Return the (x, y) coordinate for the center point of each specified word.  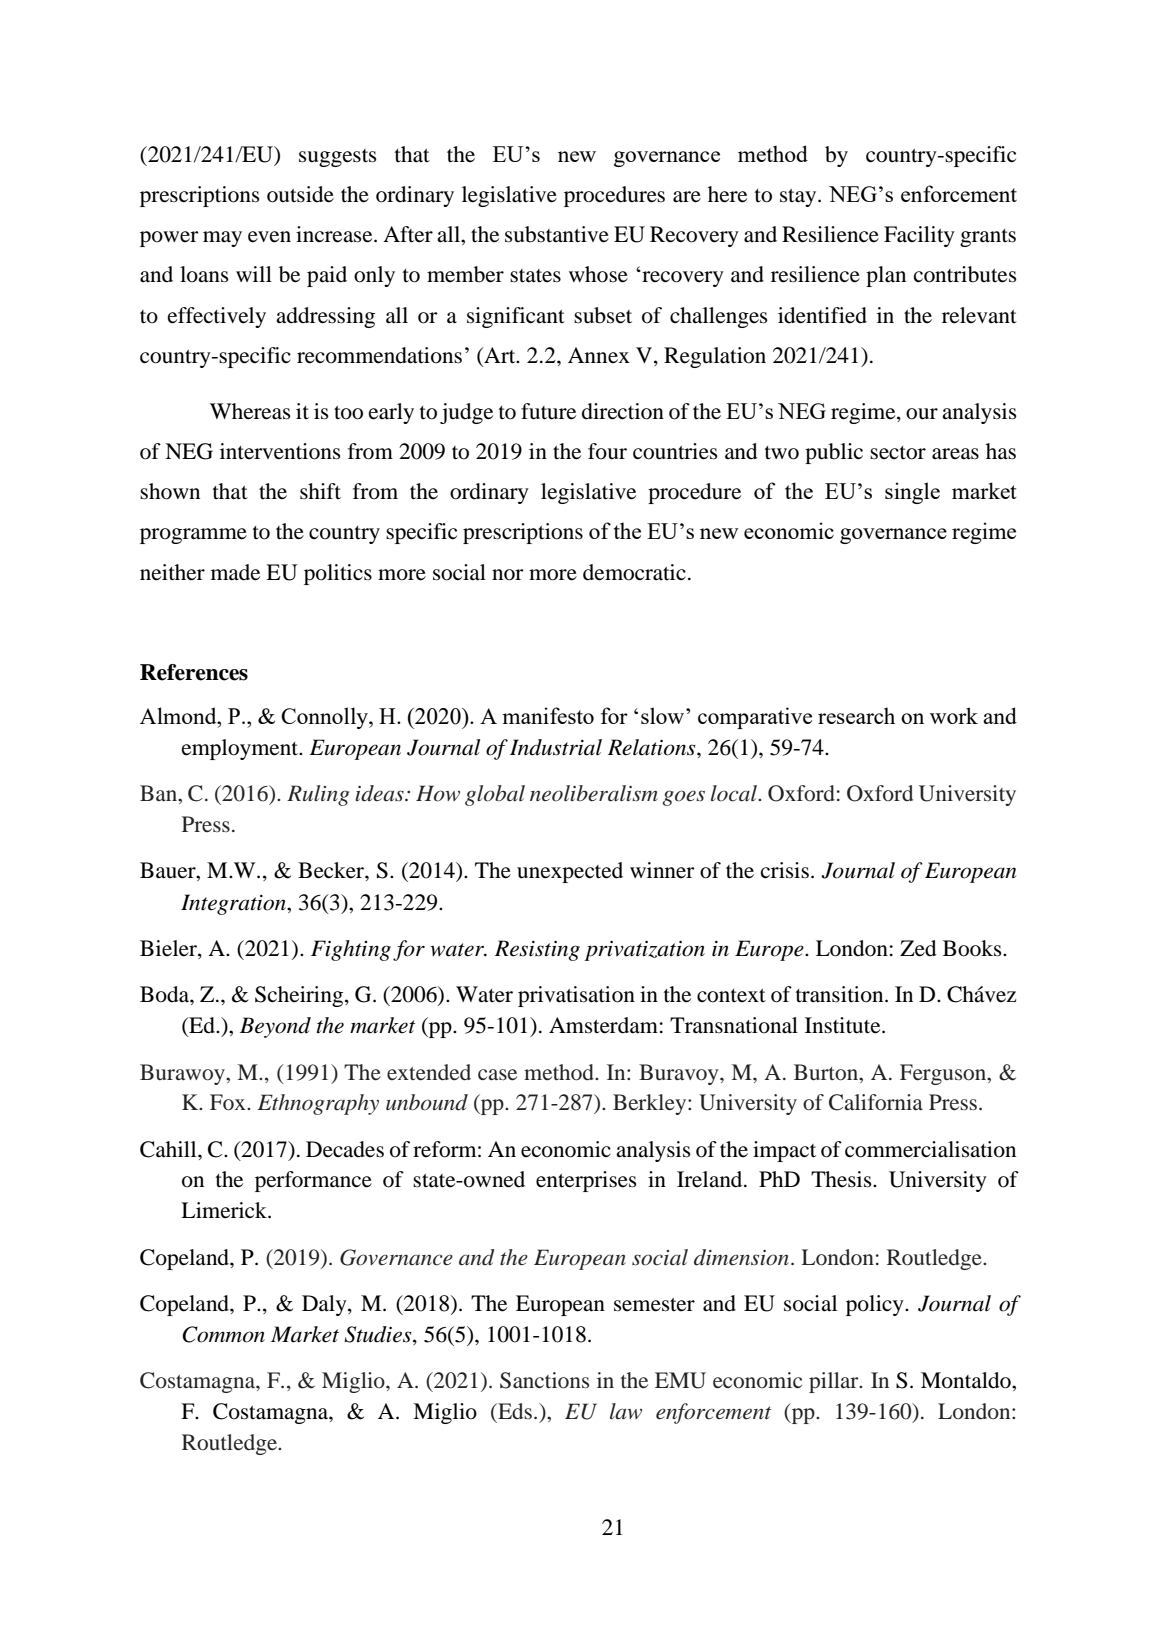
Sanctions (544, 1380)
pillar (835, 1382)
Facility (919, 236)
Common (223, 1334)
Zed (918, 948)
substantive (557, 234)
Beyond (275, 1027)
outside (300, 194)
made (235, 572)
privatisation (576, 996)
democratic (634, 572)
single (912, 493)
